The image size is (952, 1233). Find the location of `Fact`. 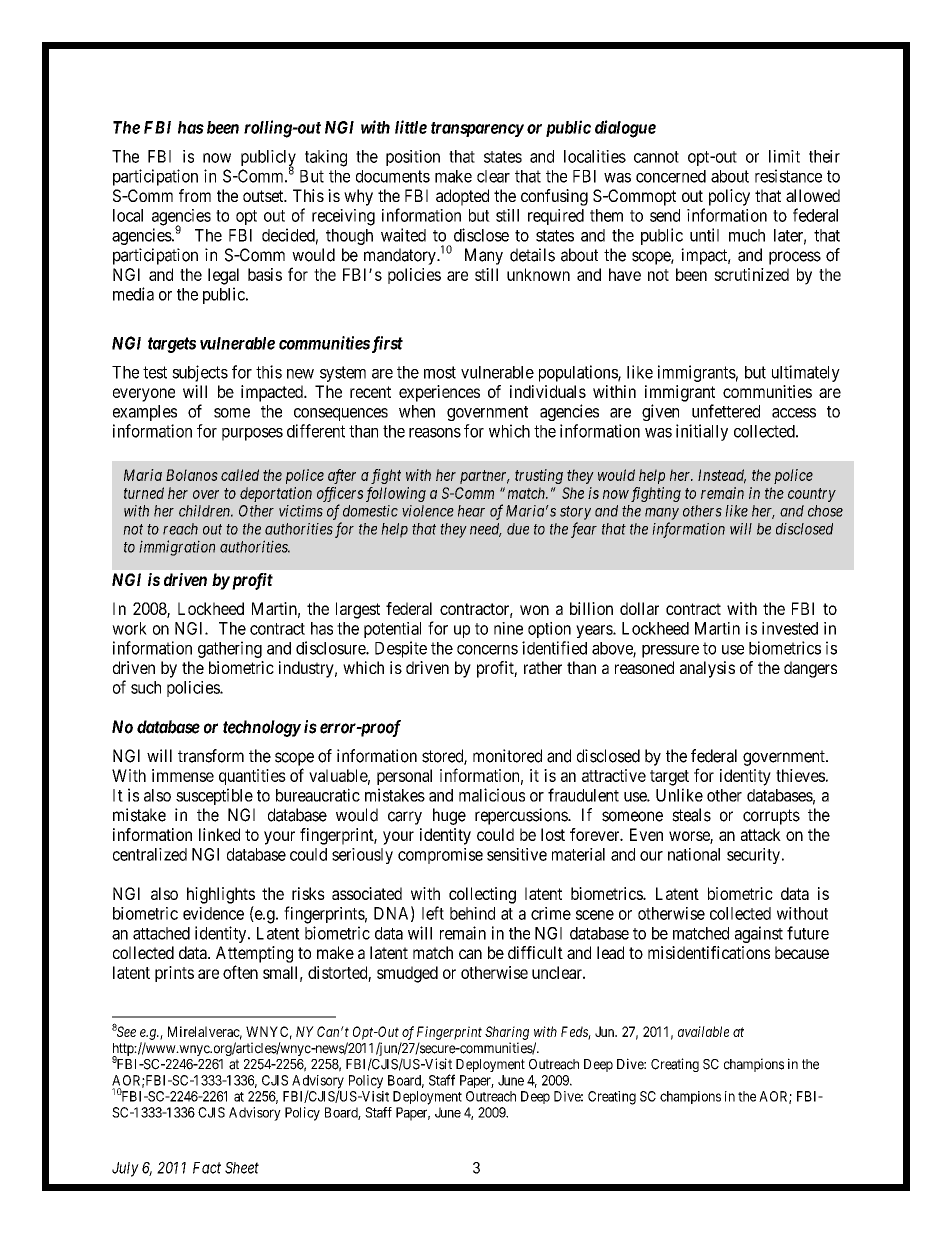

Fact is located at coordinates (207, 1168).
